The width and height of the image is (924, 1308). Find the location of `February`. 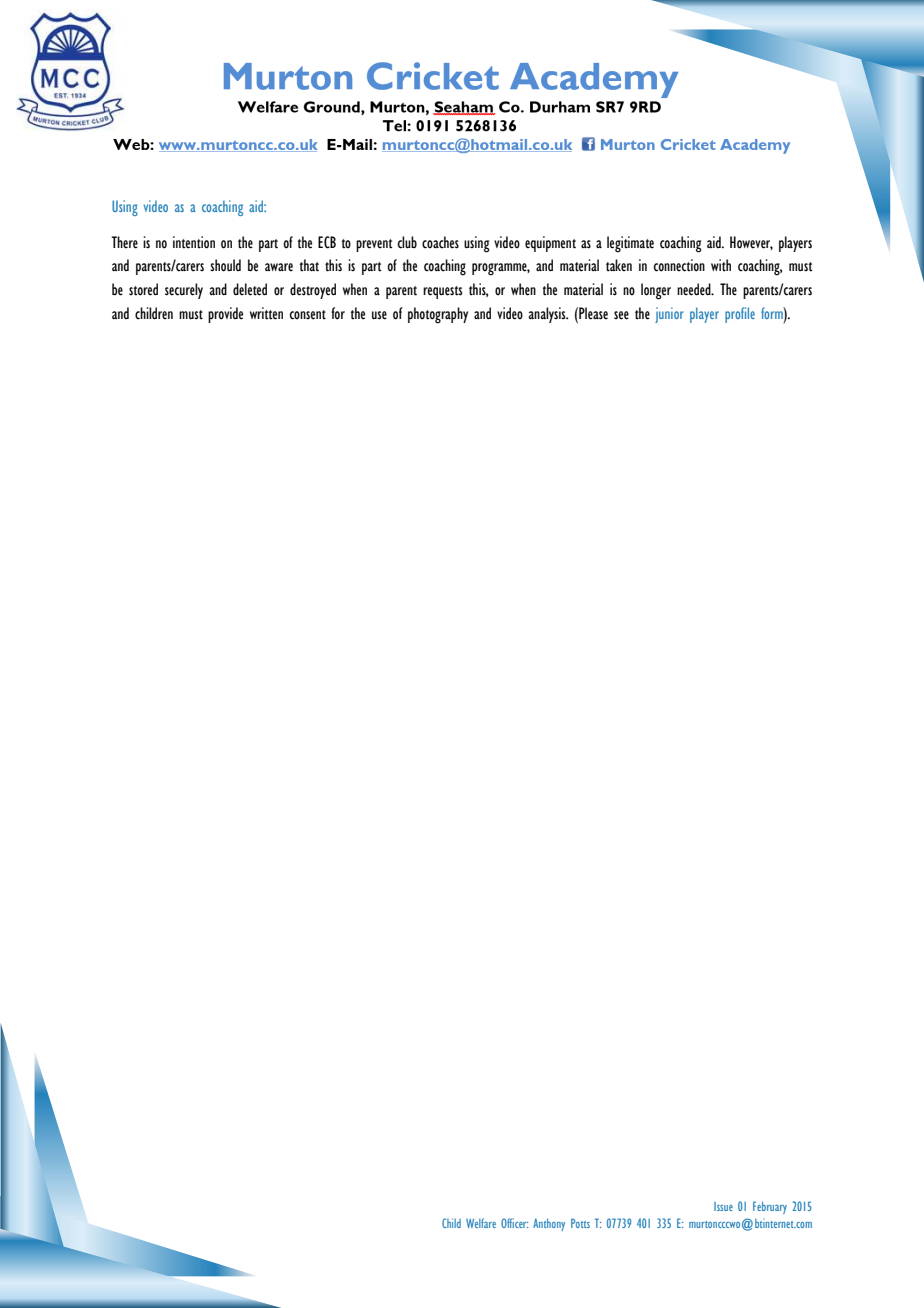

February is located at coordinates (770, 1207).
